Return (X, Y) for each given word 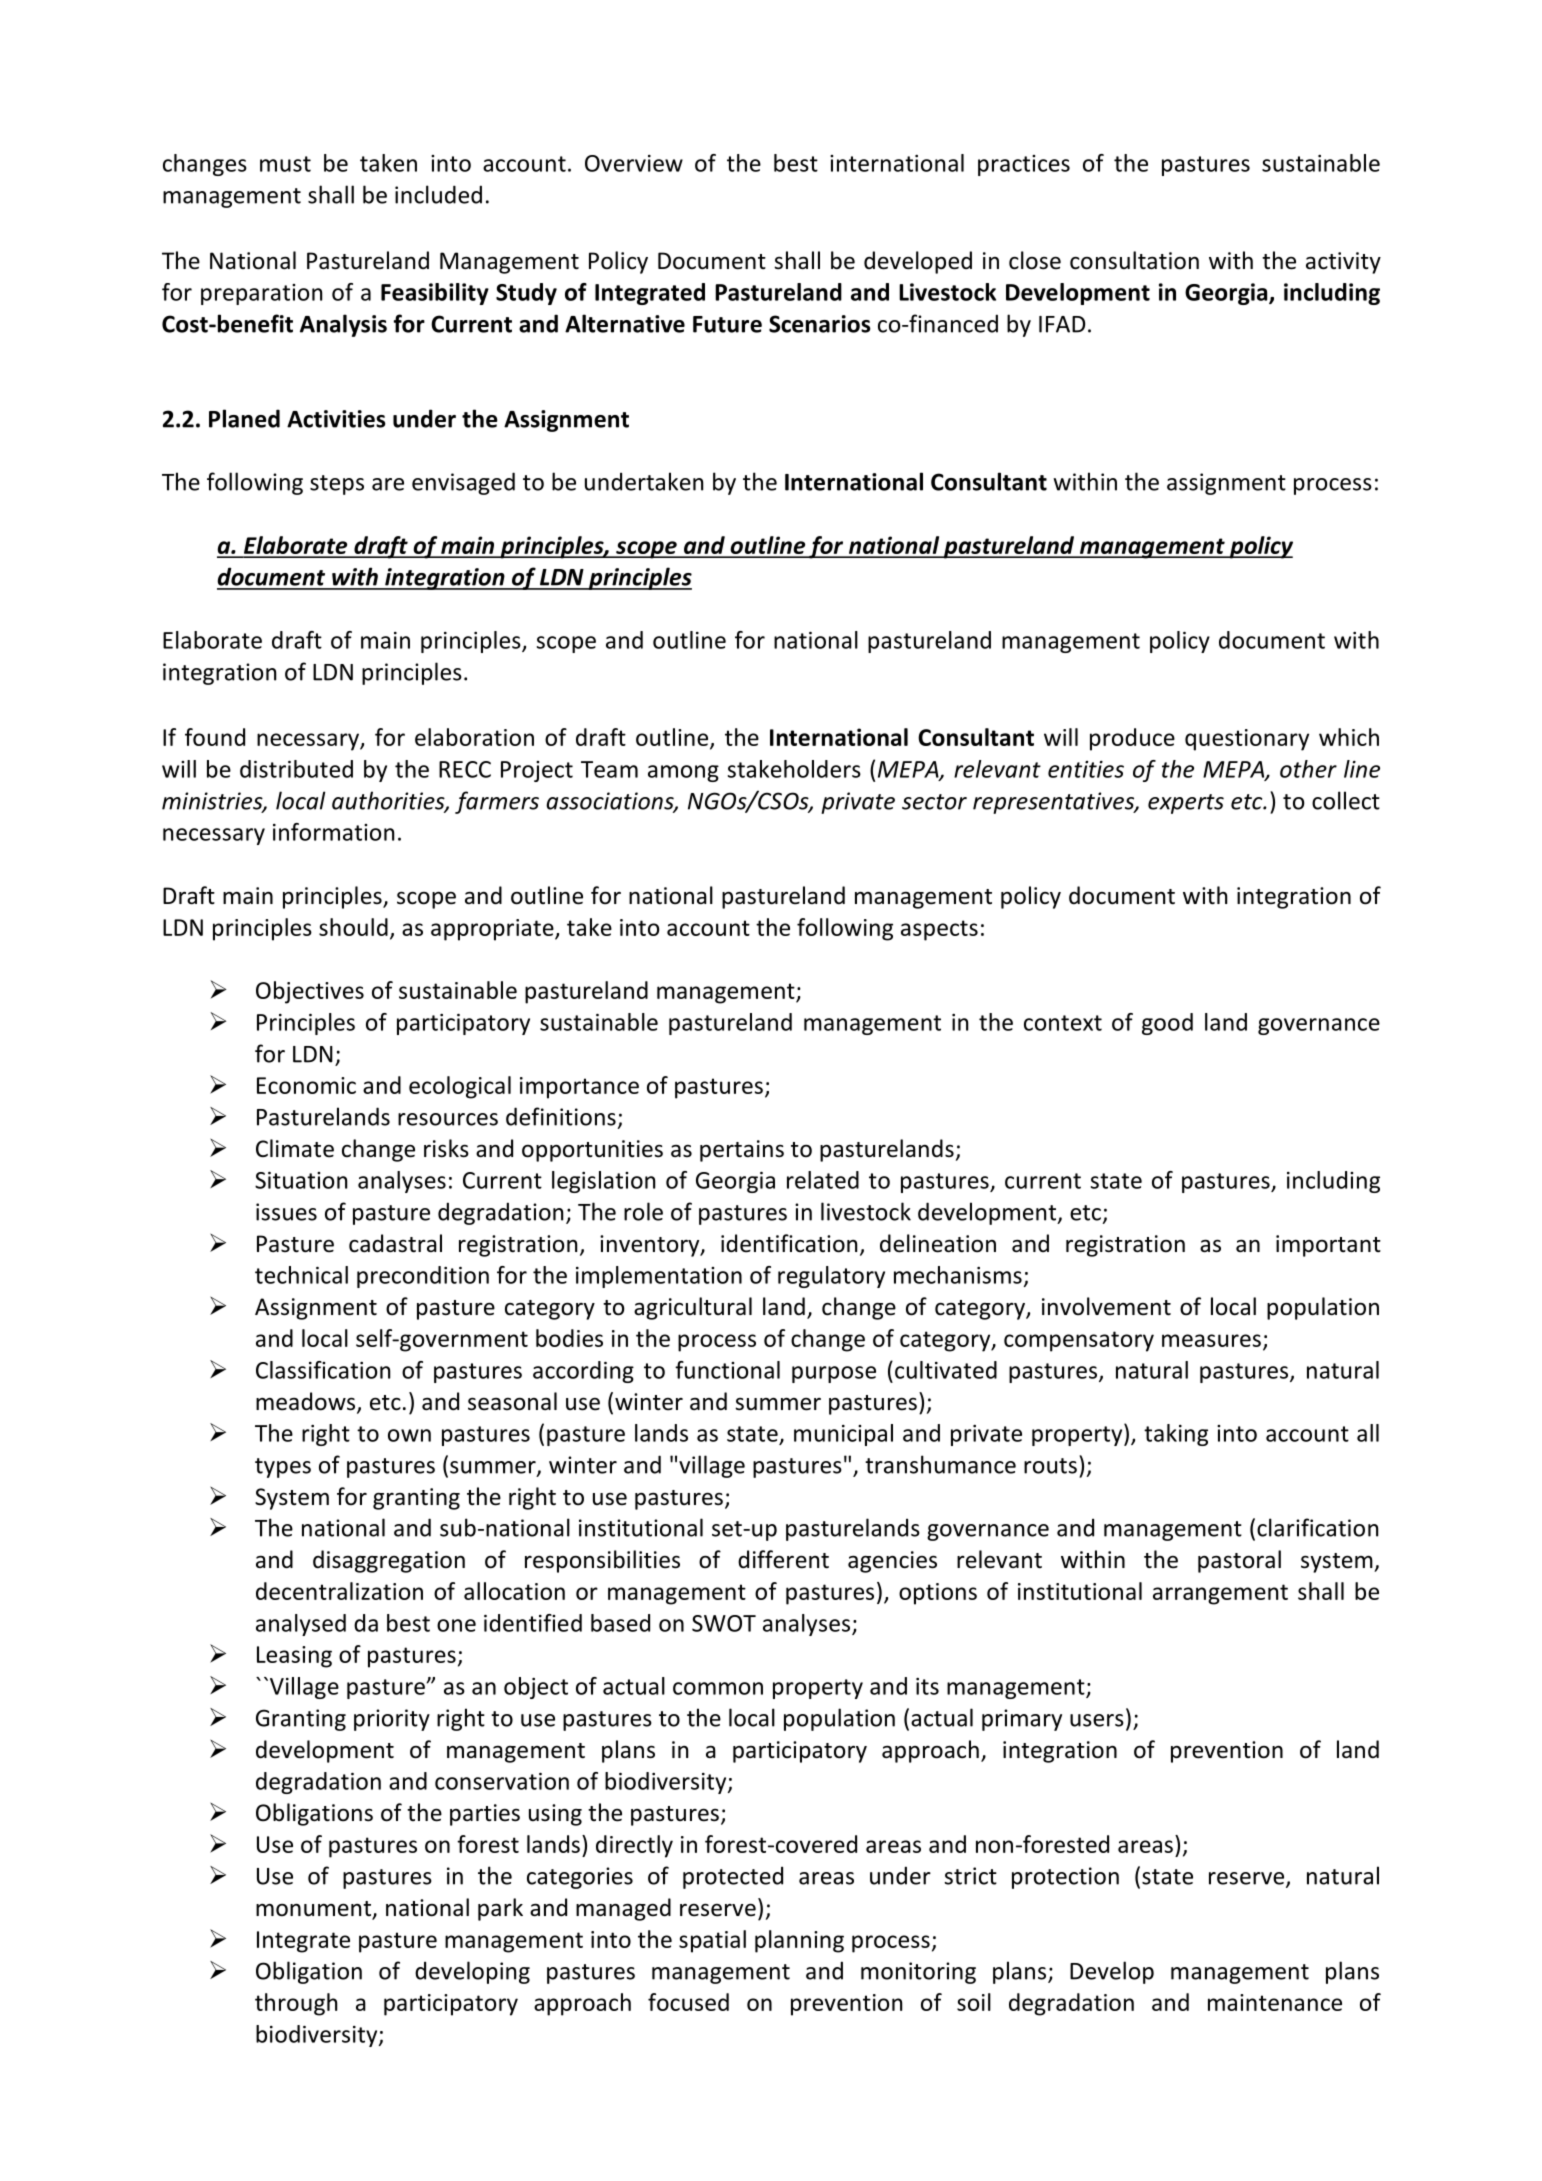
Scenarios (820, 324)
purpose (834, 1374)
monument (314, 1910)
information (333, 832)
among (683, 773)
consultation (1134, 260)
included (438, 194)
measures (1211, 1340)
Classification (323, 1370)
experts (1186, 804)
